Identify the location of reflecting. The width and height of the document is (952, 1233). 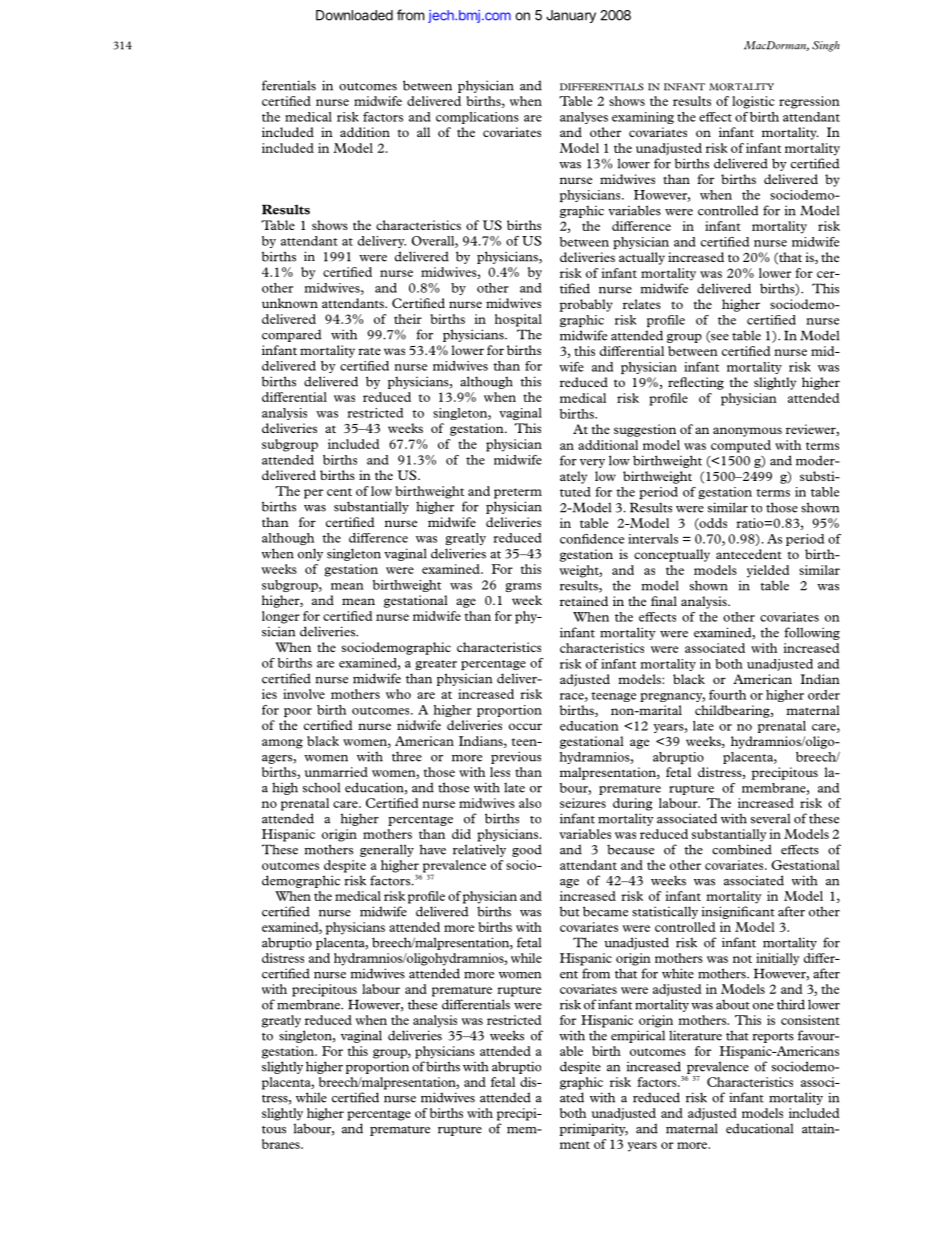
(696, 383).
